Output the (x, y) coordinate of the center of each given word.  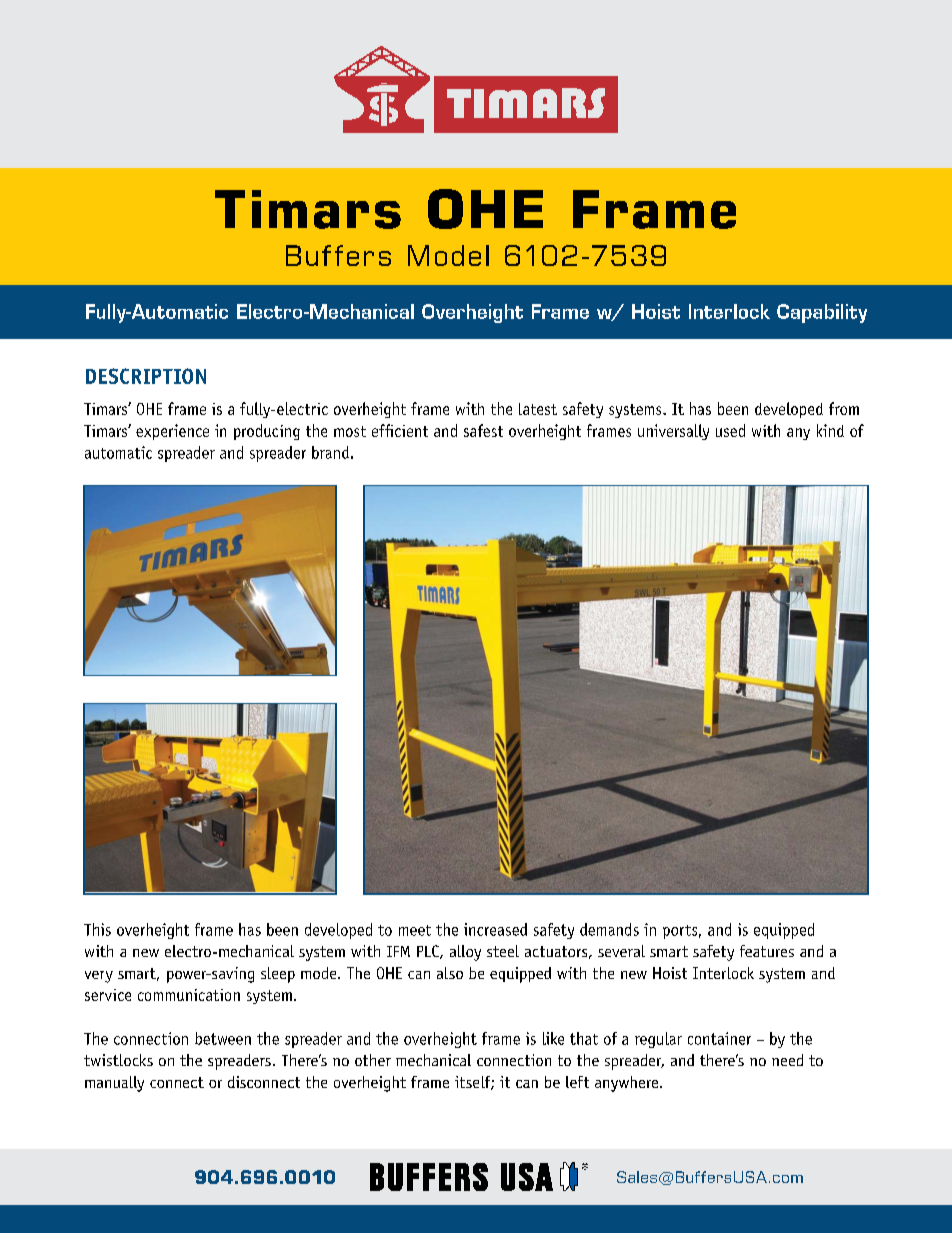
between (223, 1038)
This (97, 929)
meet (415, 930)
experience (172, 432)
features (767, 951)
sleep (278, 975)
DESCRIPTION (146, 376)
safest (483, 430)
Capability (822, 313)
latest (538, 409)
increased (495, 929)
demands (609, 929)
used (730, 430)
